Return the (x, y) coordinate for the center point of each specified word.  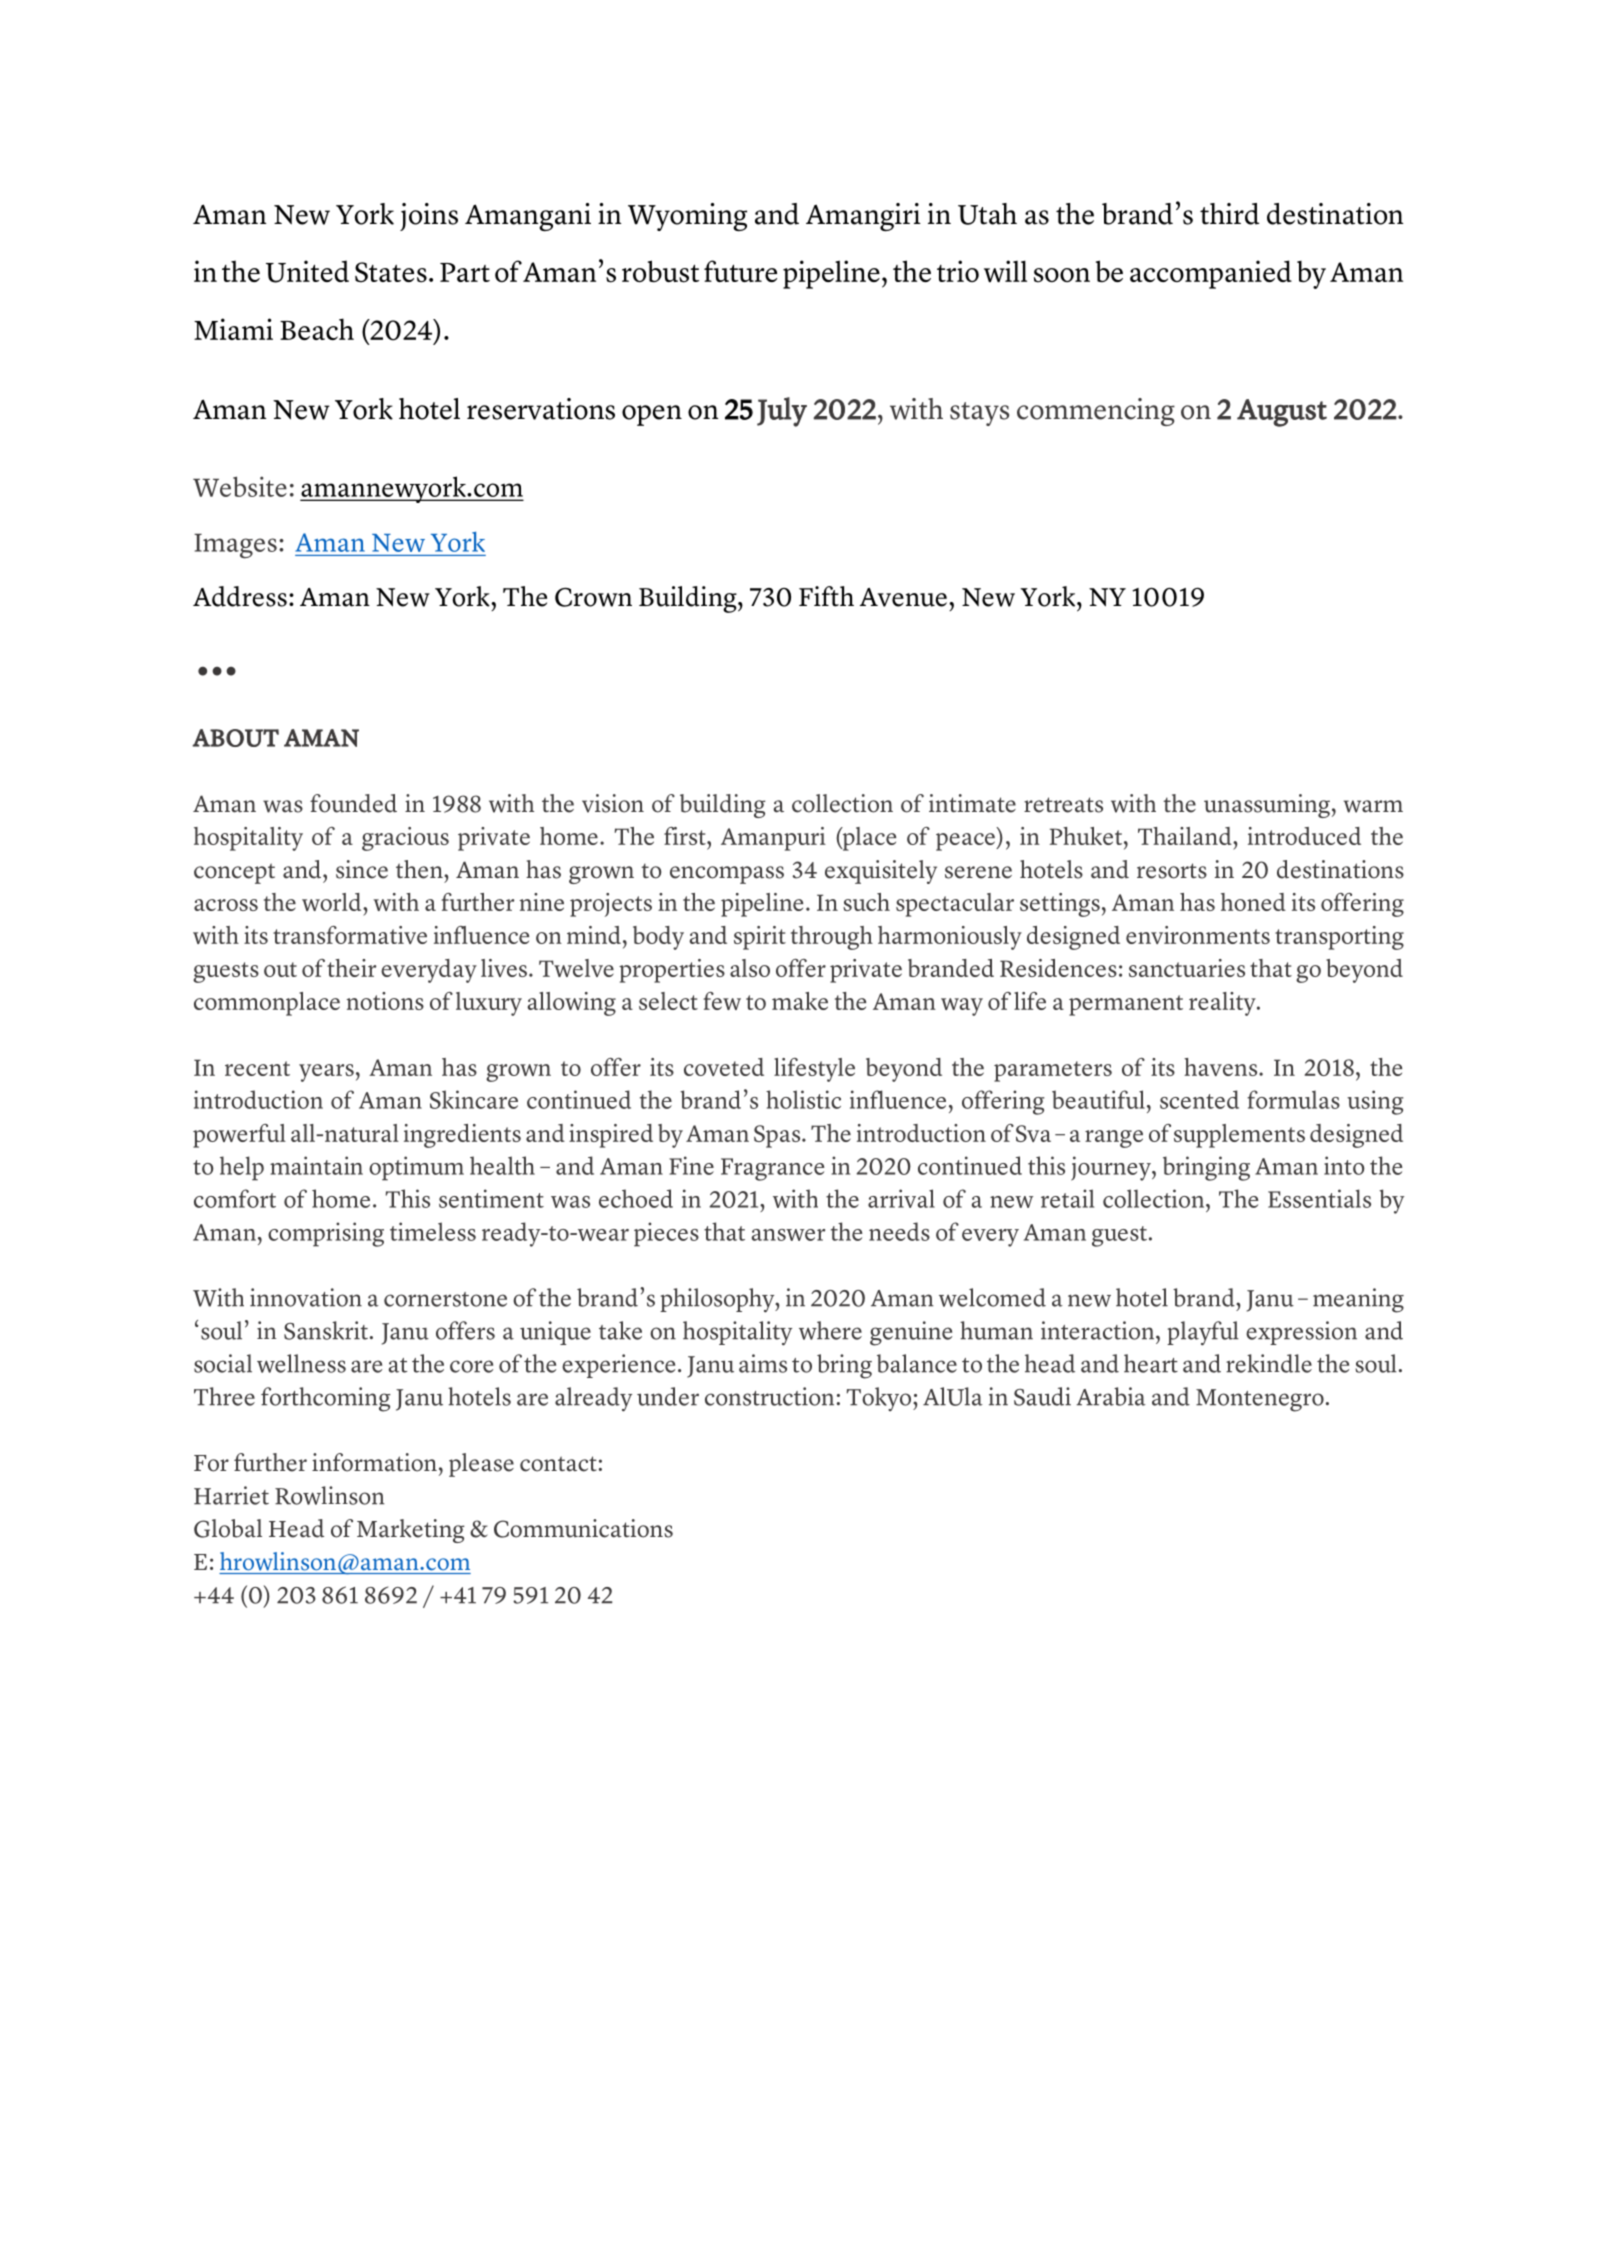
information (374, 1462)
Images (235, 546)
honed (1253, 902)
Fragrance (772, 1169)
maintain (316, 1165)
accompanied (1211, 274)
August (1282, 413)
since (362, 869)
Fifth (826, 596)
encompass (727, 875)
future (740, 271)
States (391, 272)
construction (769, 1396)
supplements (1239, 1136)
